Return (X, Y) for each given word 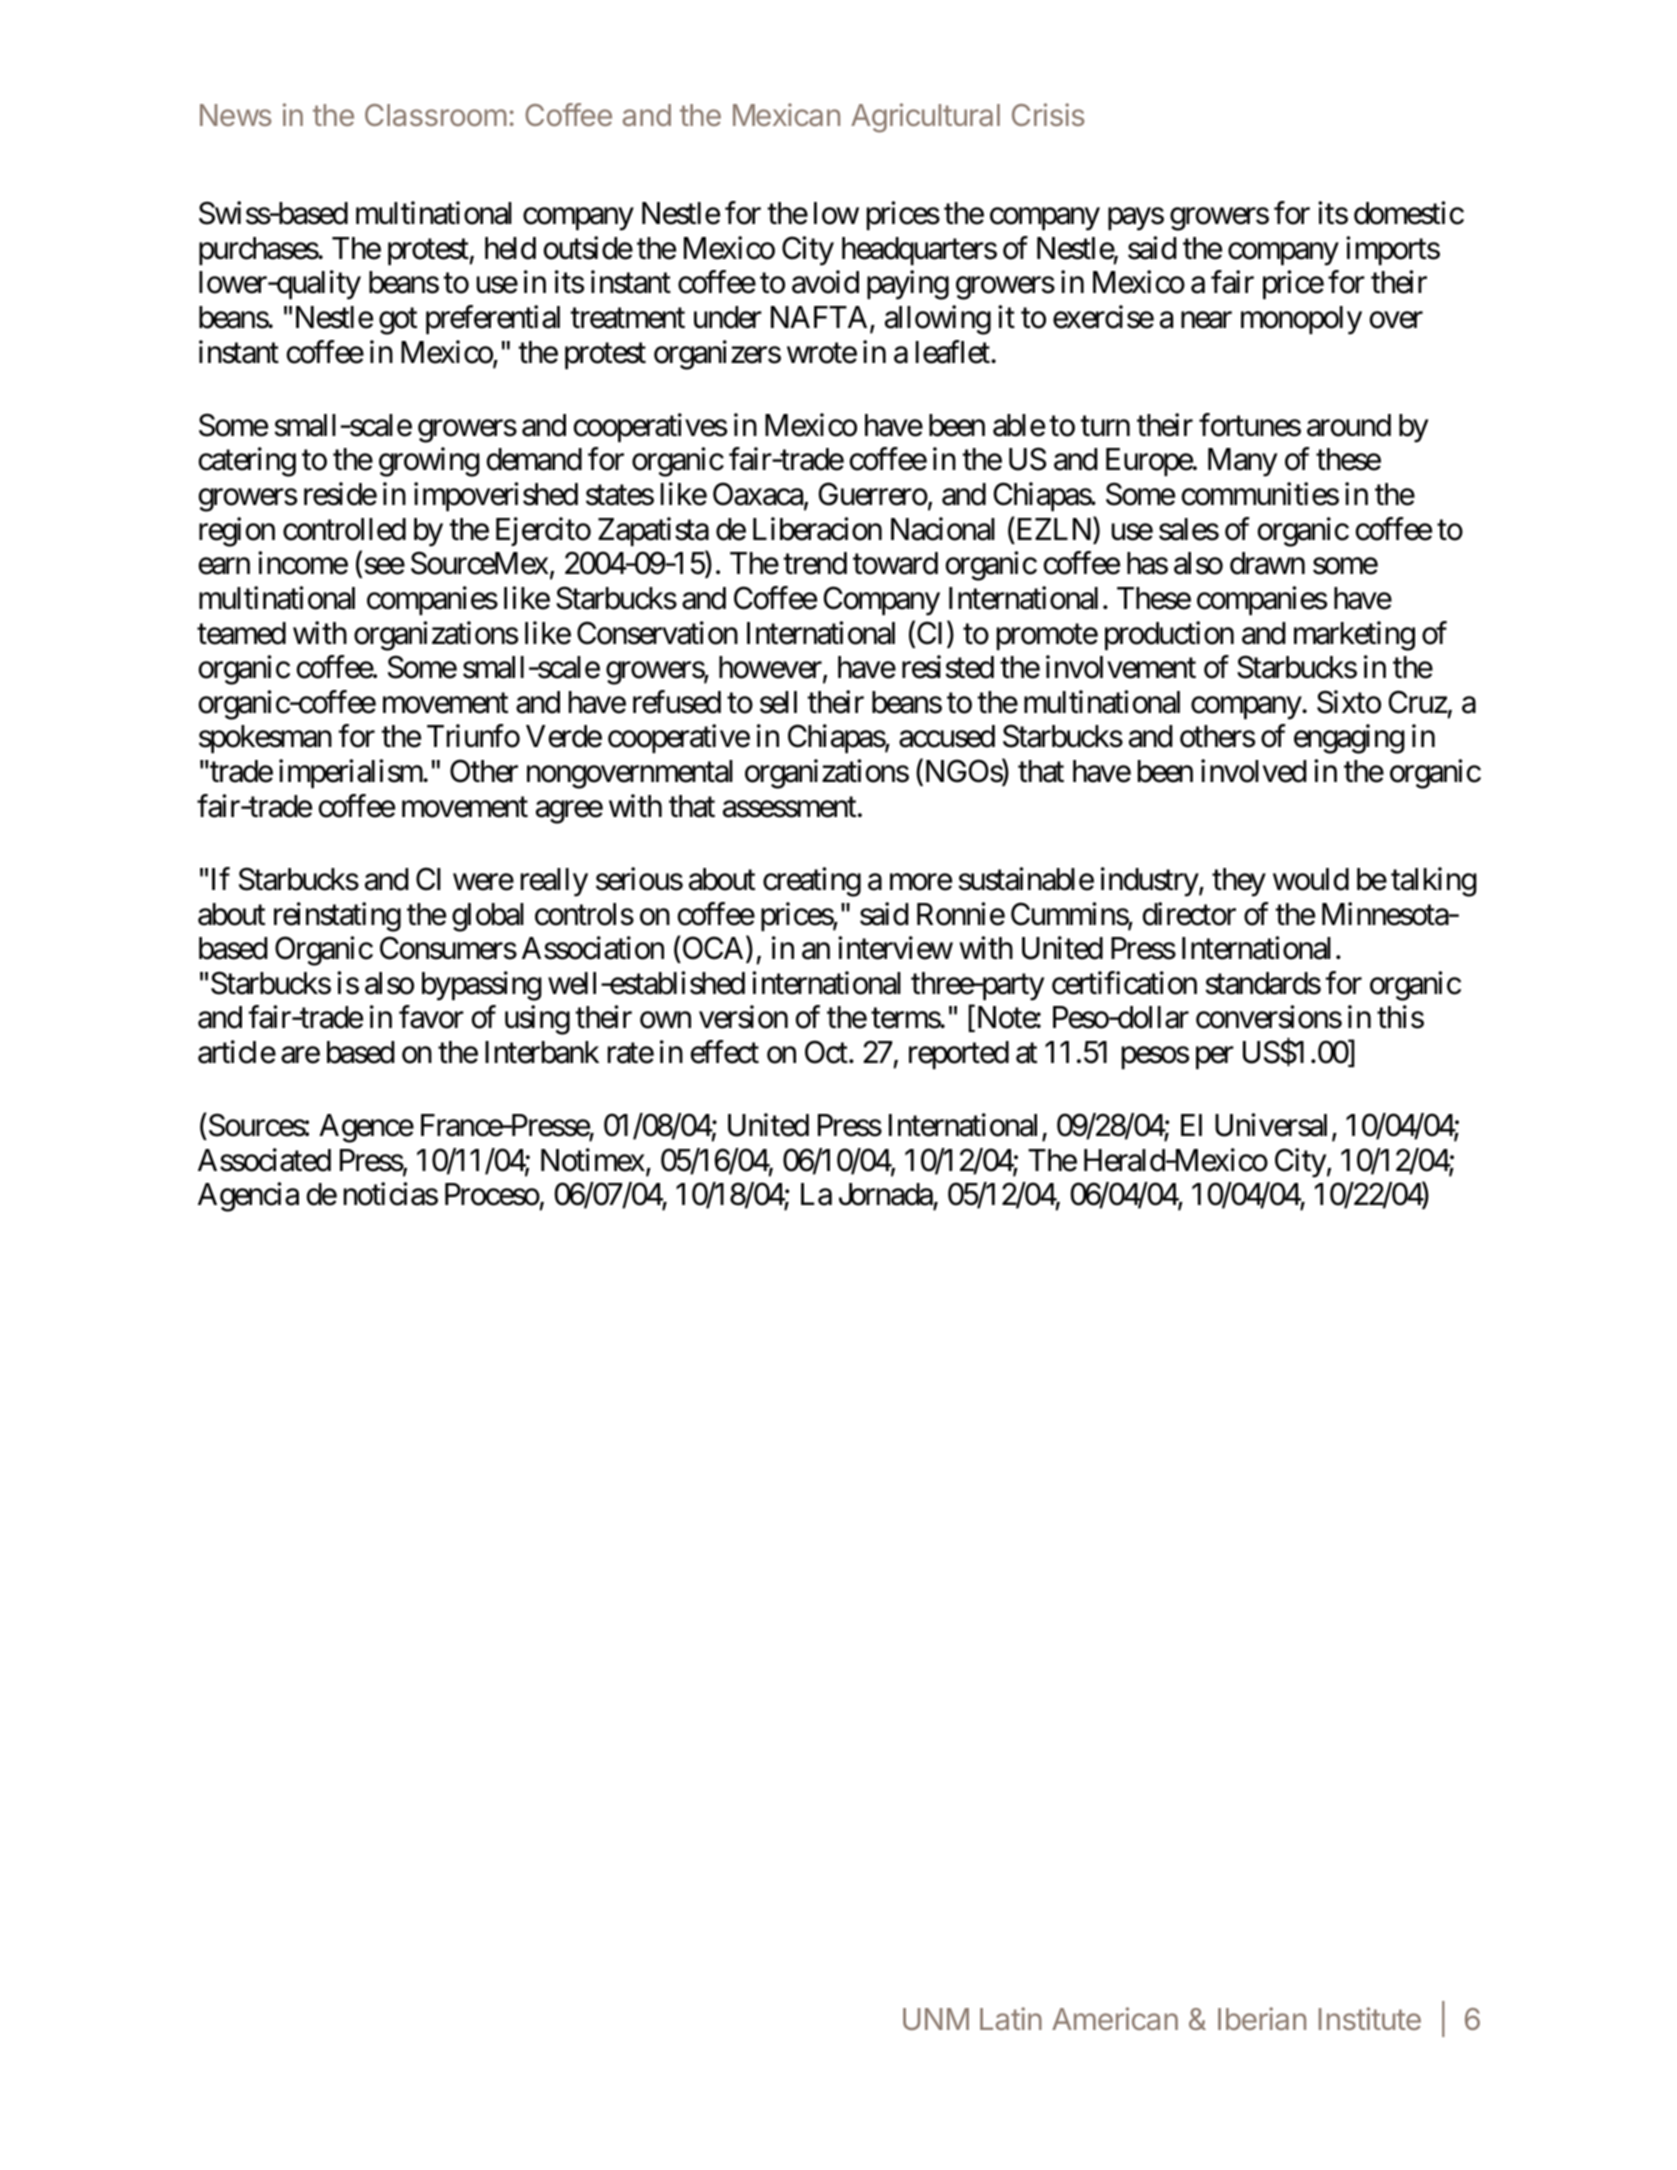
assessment (789, 807)
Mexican (786, 114)
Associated (264, 1160)
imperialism (351, 774)
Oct (826, 1052)
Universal (1271, 1125)
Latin (1011, 2018)
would (1311, 879)
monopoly (1301, 320)
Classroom (436, 115)
